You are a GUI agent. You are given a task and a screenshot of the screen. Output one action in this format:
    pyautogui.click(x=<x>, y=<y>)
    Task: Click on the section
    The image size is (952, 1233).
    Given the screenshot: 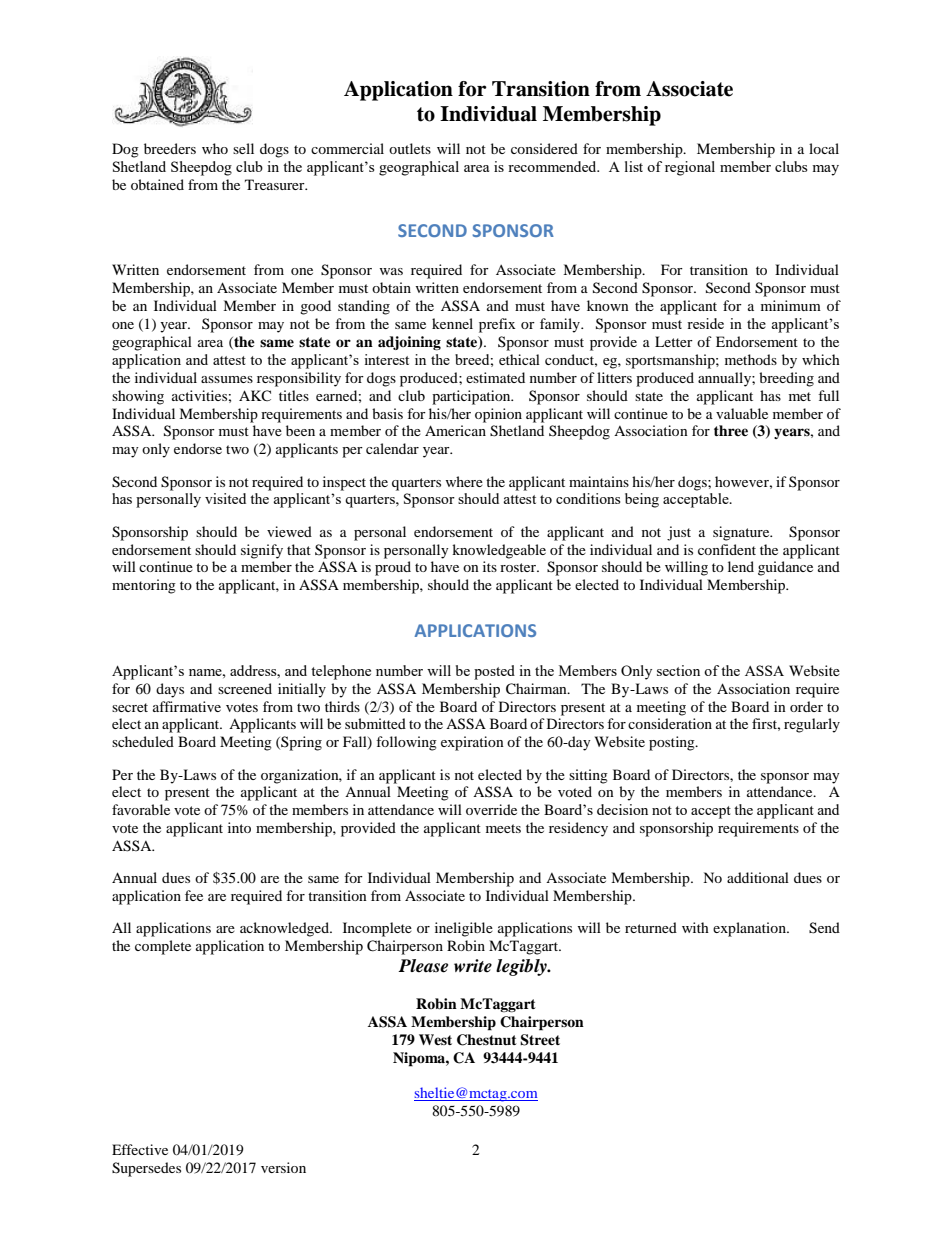 What is the action you would take?
    pyautogui.click(x=678, y=670)
